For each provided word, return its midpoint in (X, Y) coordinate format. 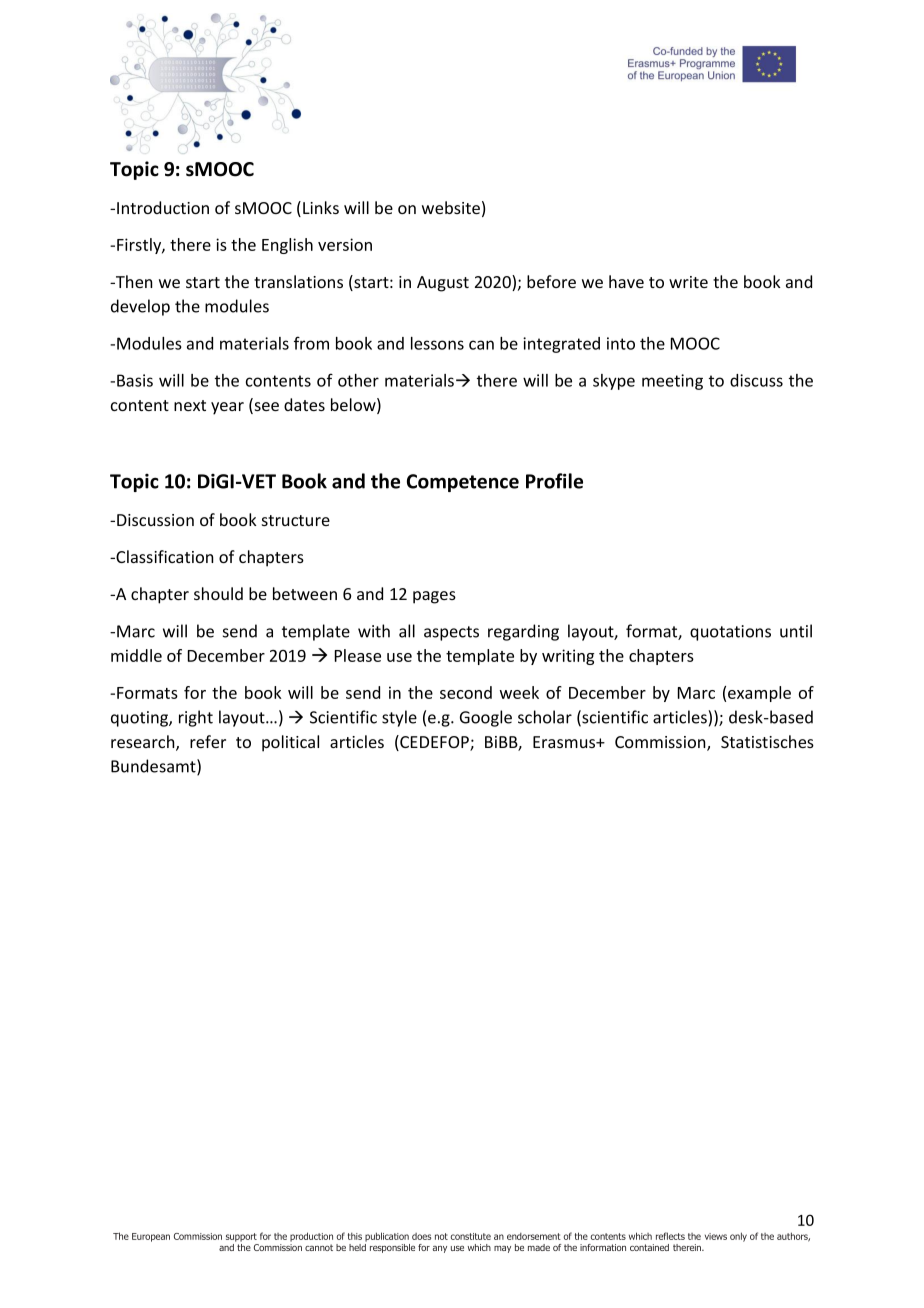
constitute (471, 1236)
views (716, 1236)
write (688, 282)
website (451, 207)
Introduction (163, 207)
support (241, 1237)
